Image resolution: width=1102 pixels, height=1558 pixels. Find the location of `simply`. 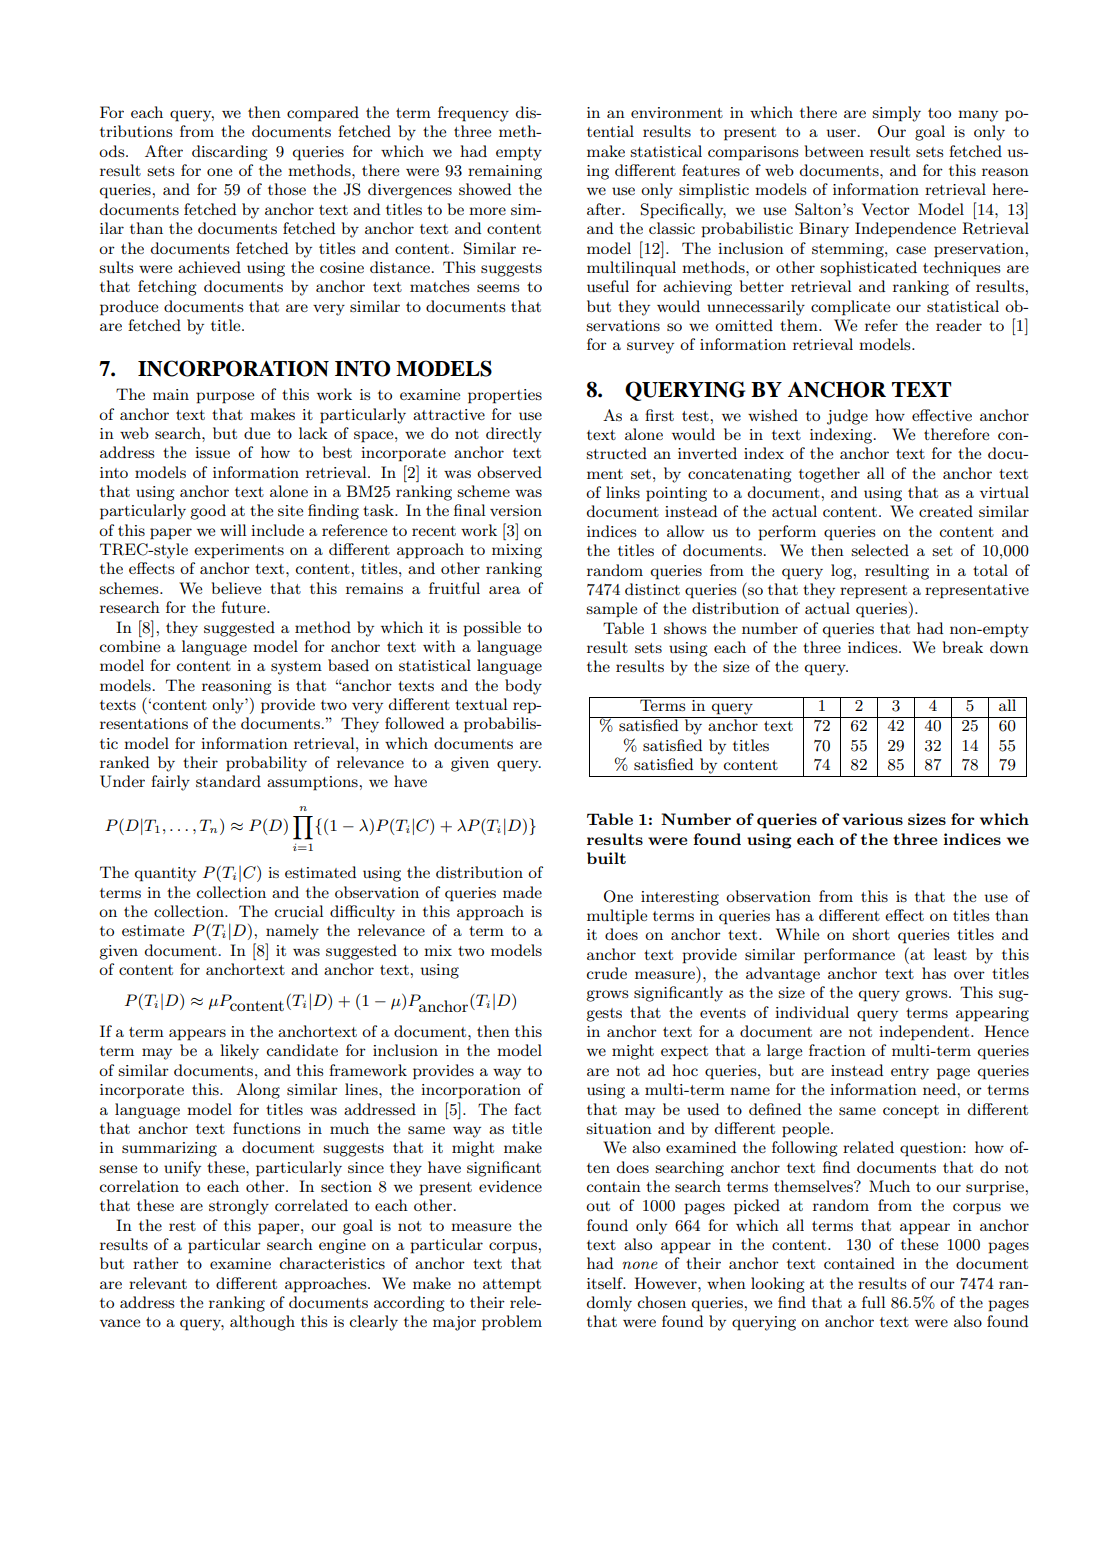

simply is located at coordinates (896, 114).
